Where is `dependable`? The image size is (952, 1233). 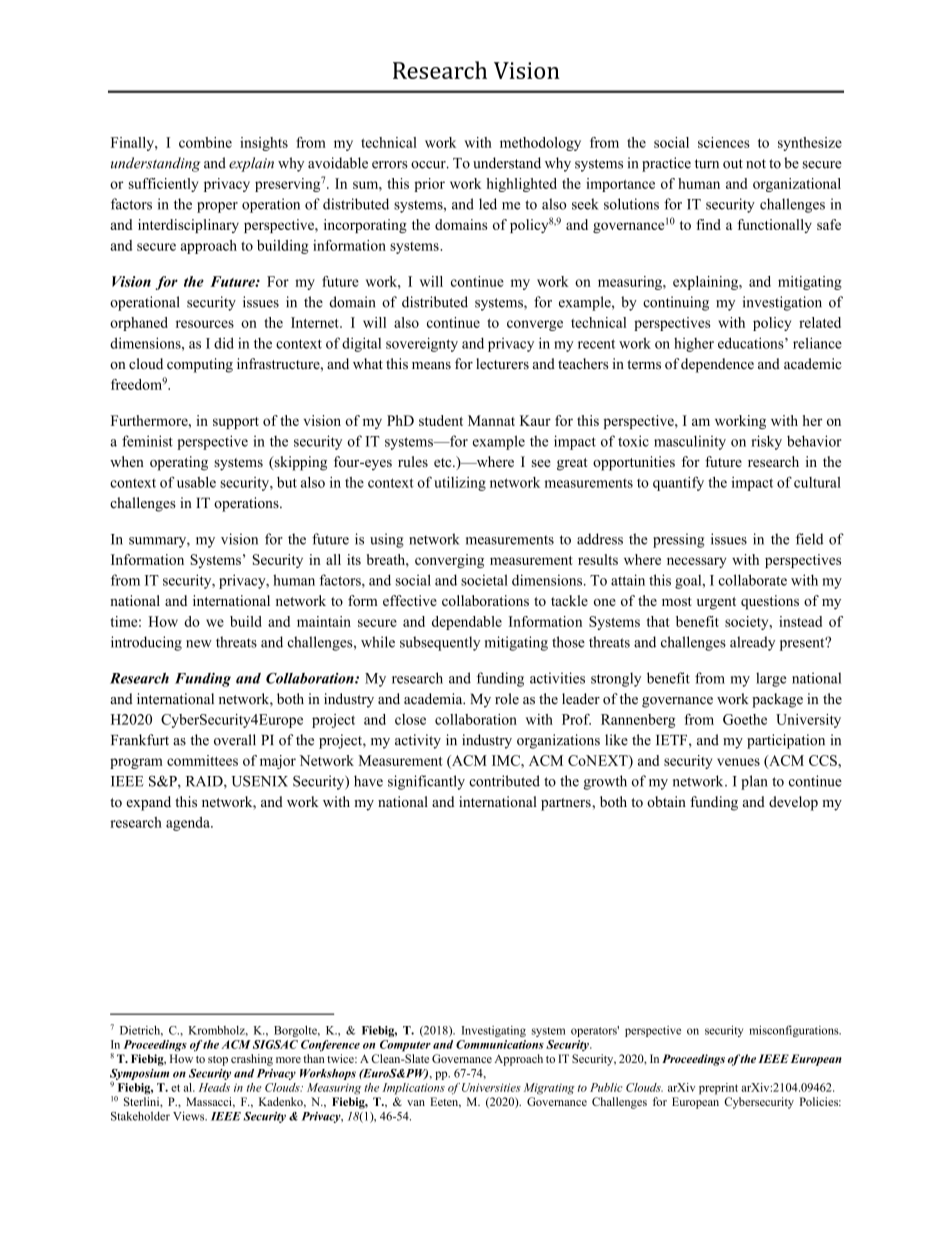 dependable is located at coordinates (467, 623).
